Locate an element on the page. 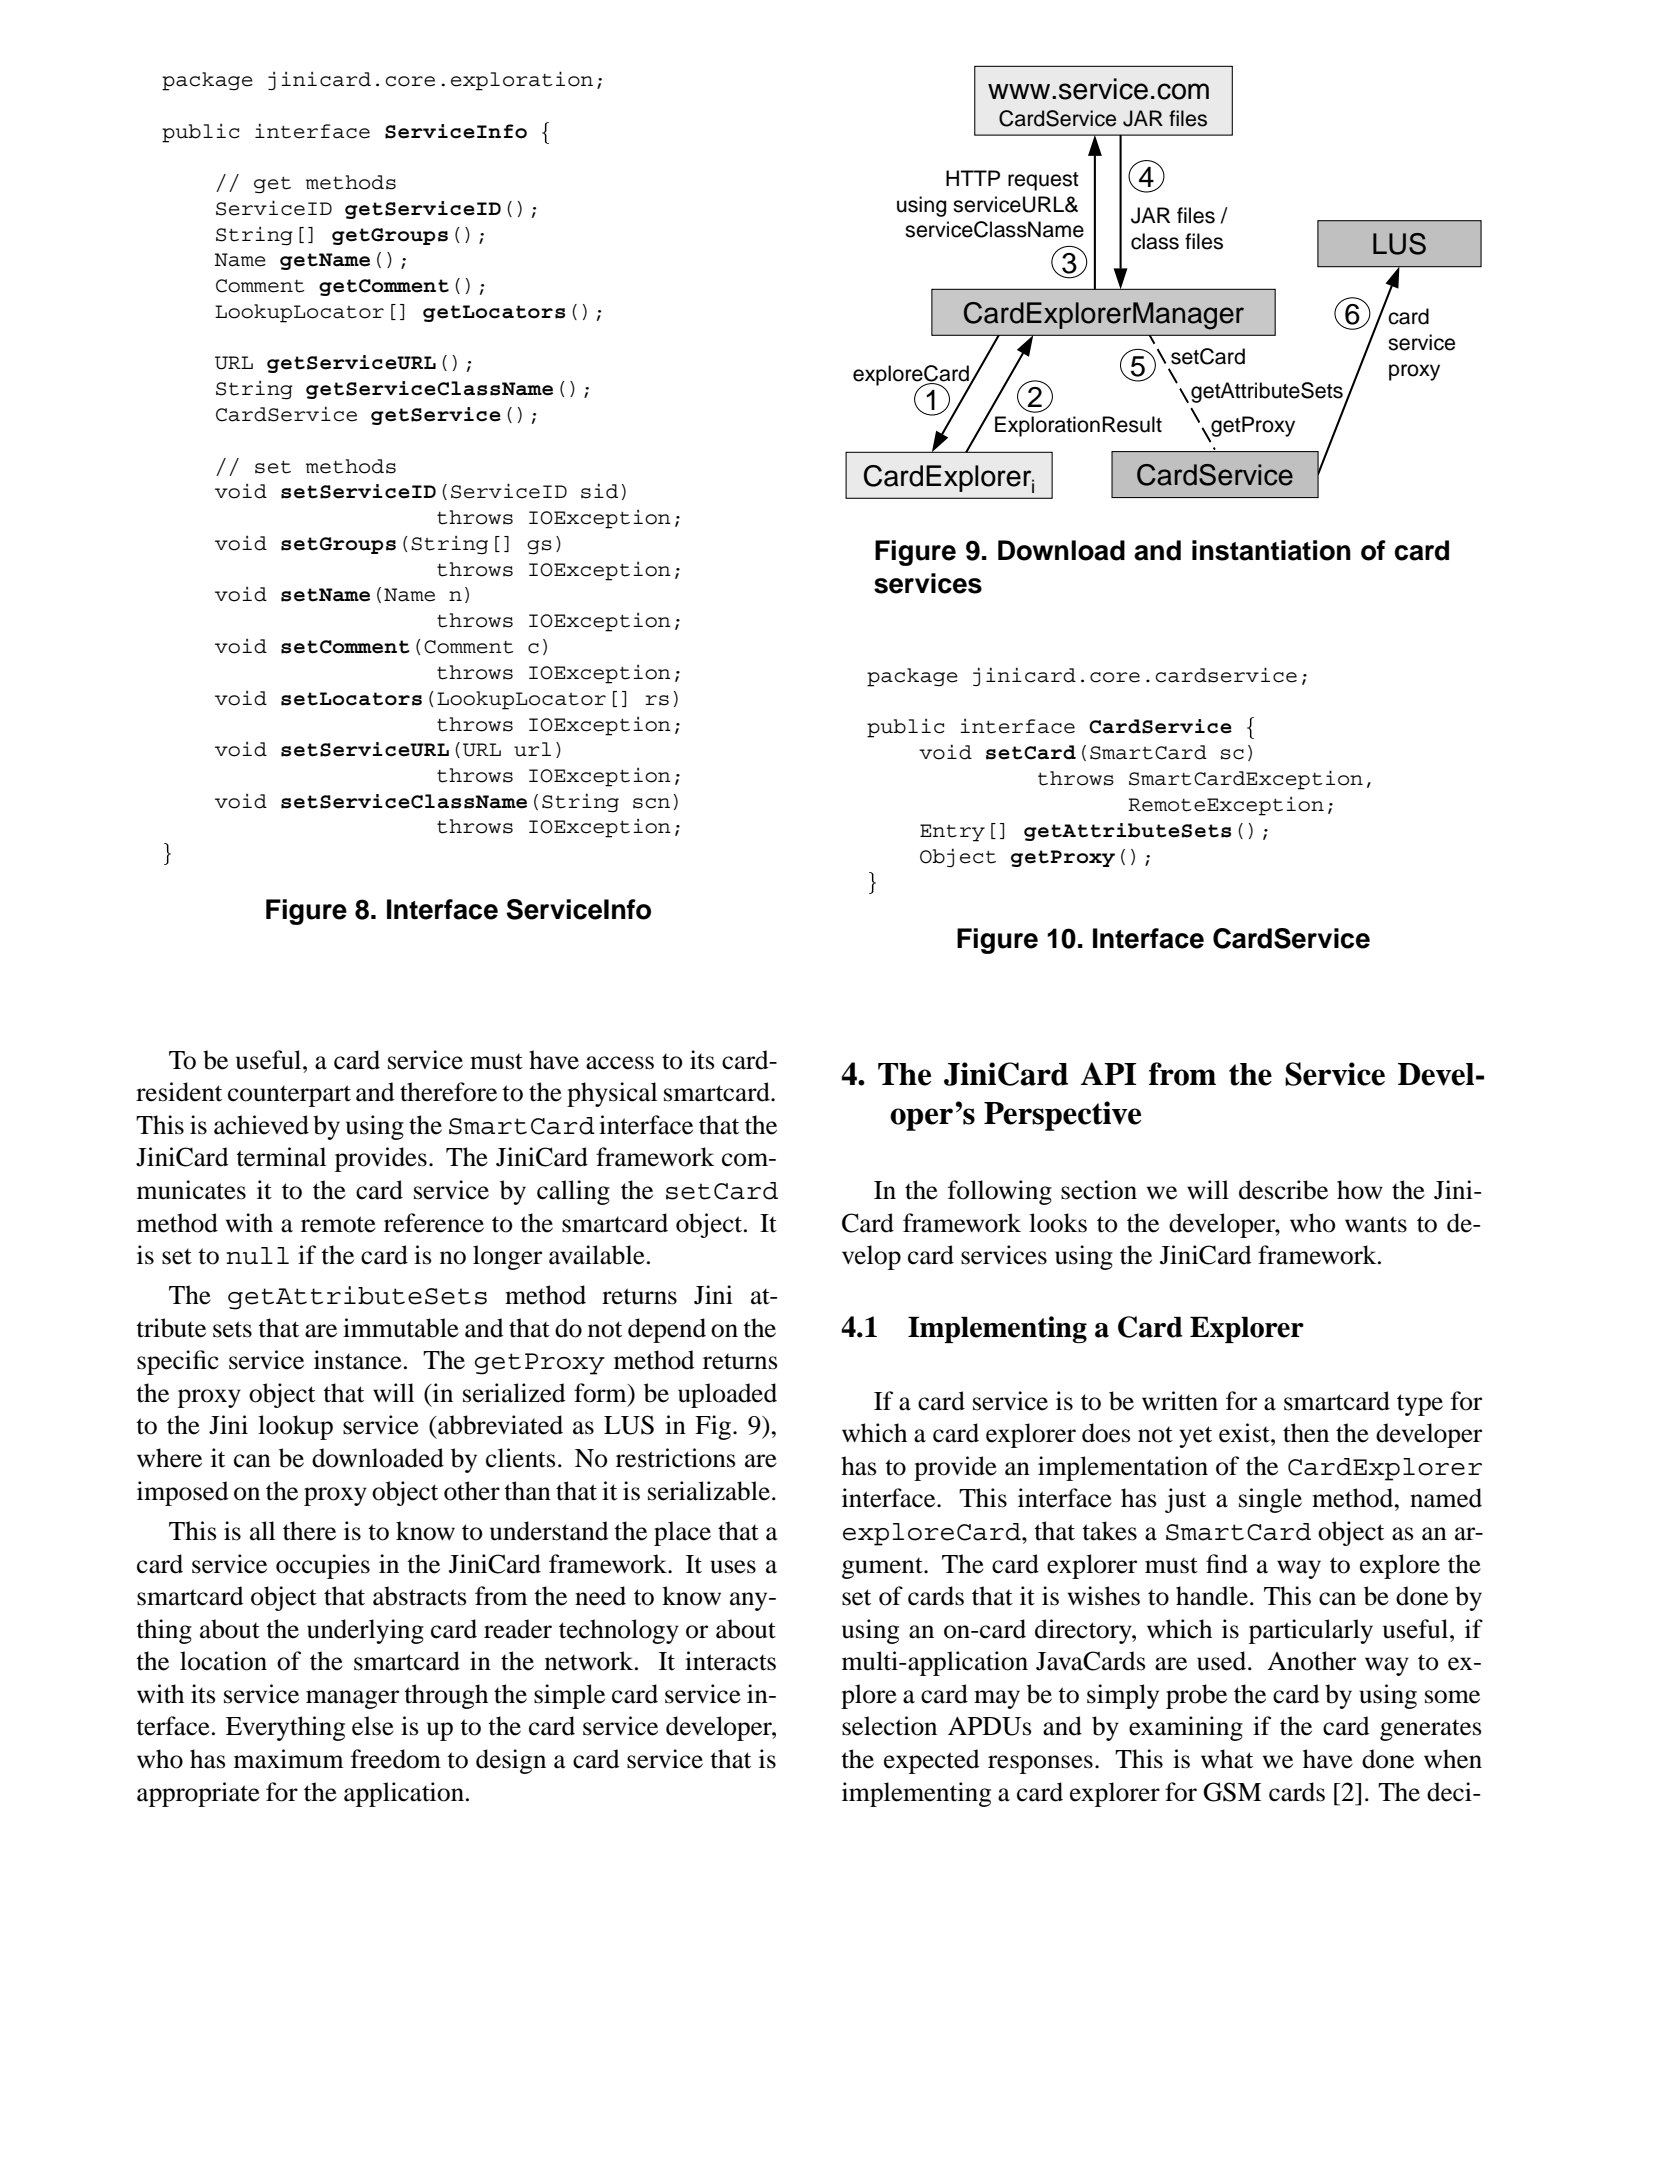 This page has width=1667, height=2157. physical is located at coordinates (612, 1094).
